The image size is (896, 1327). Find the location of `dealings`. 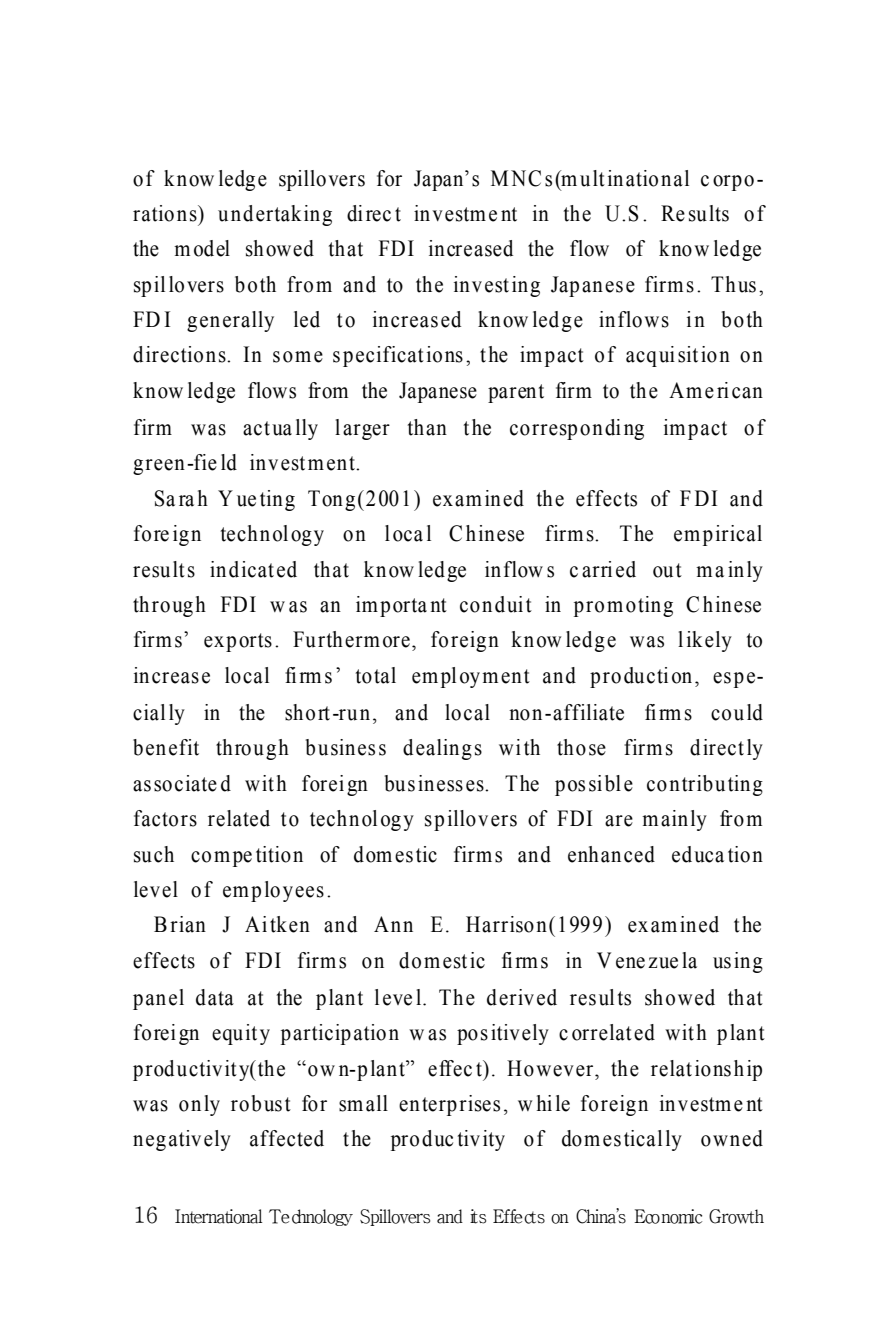

dealings is located at coordinates (442, 749).
